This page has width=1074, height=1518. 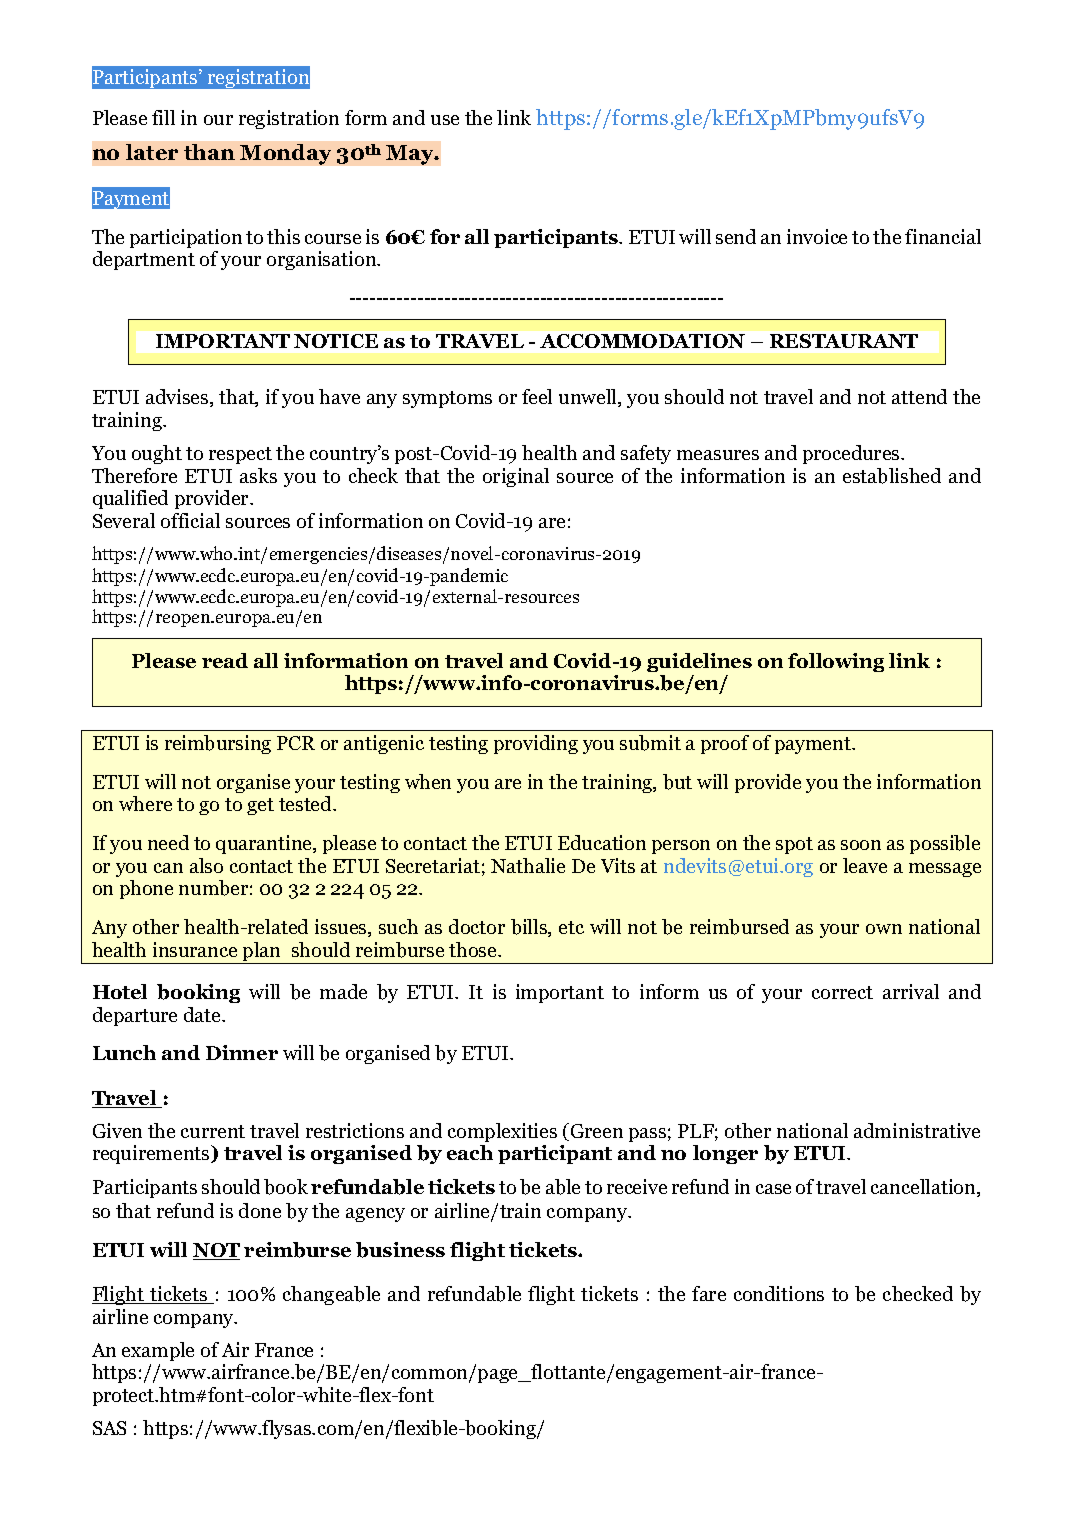 What do you see at coordinates (779, 1293) in the page?
I see `conditions` at bounding box center [779, 1293].
